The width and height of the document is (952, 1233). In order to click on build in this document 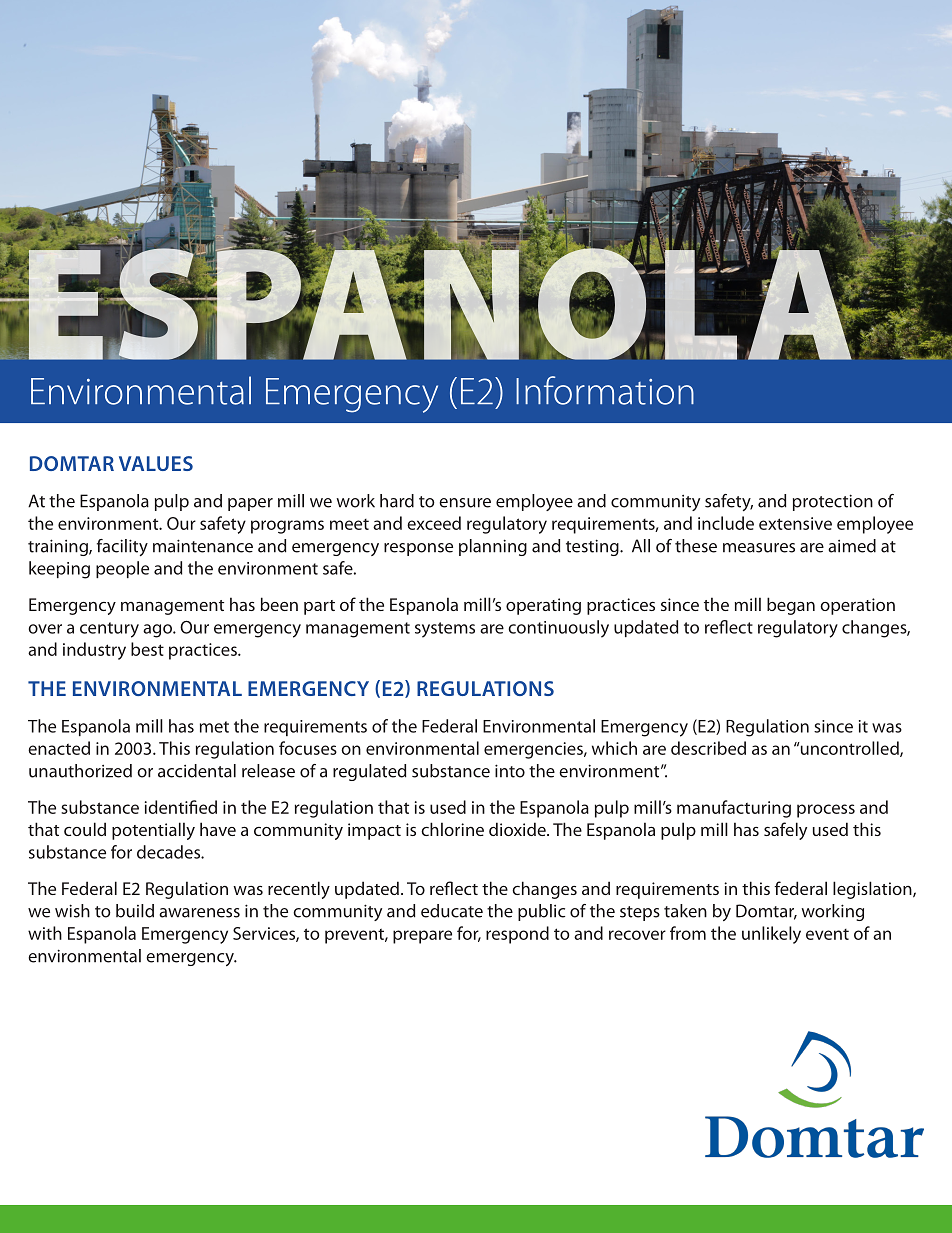, I will do `click(135, 911)`.
